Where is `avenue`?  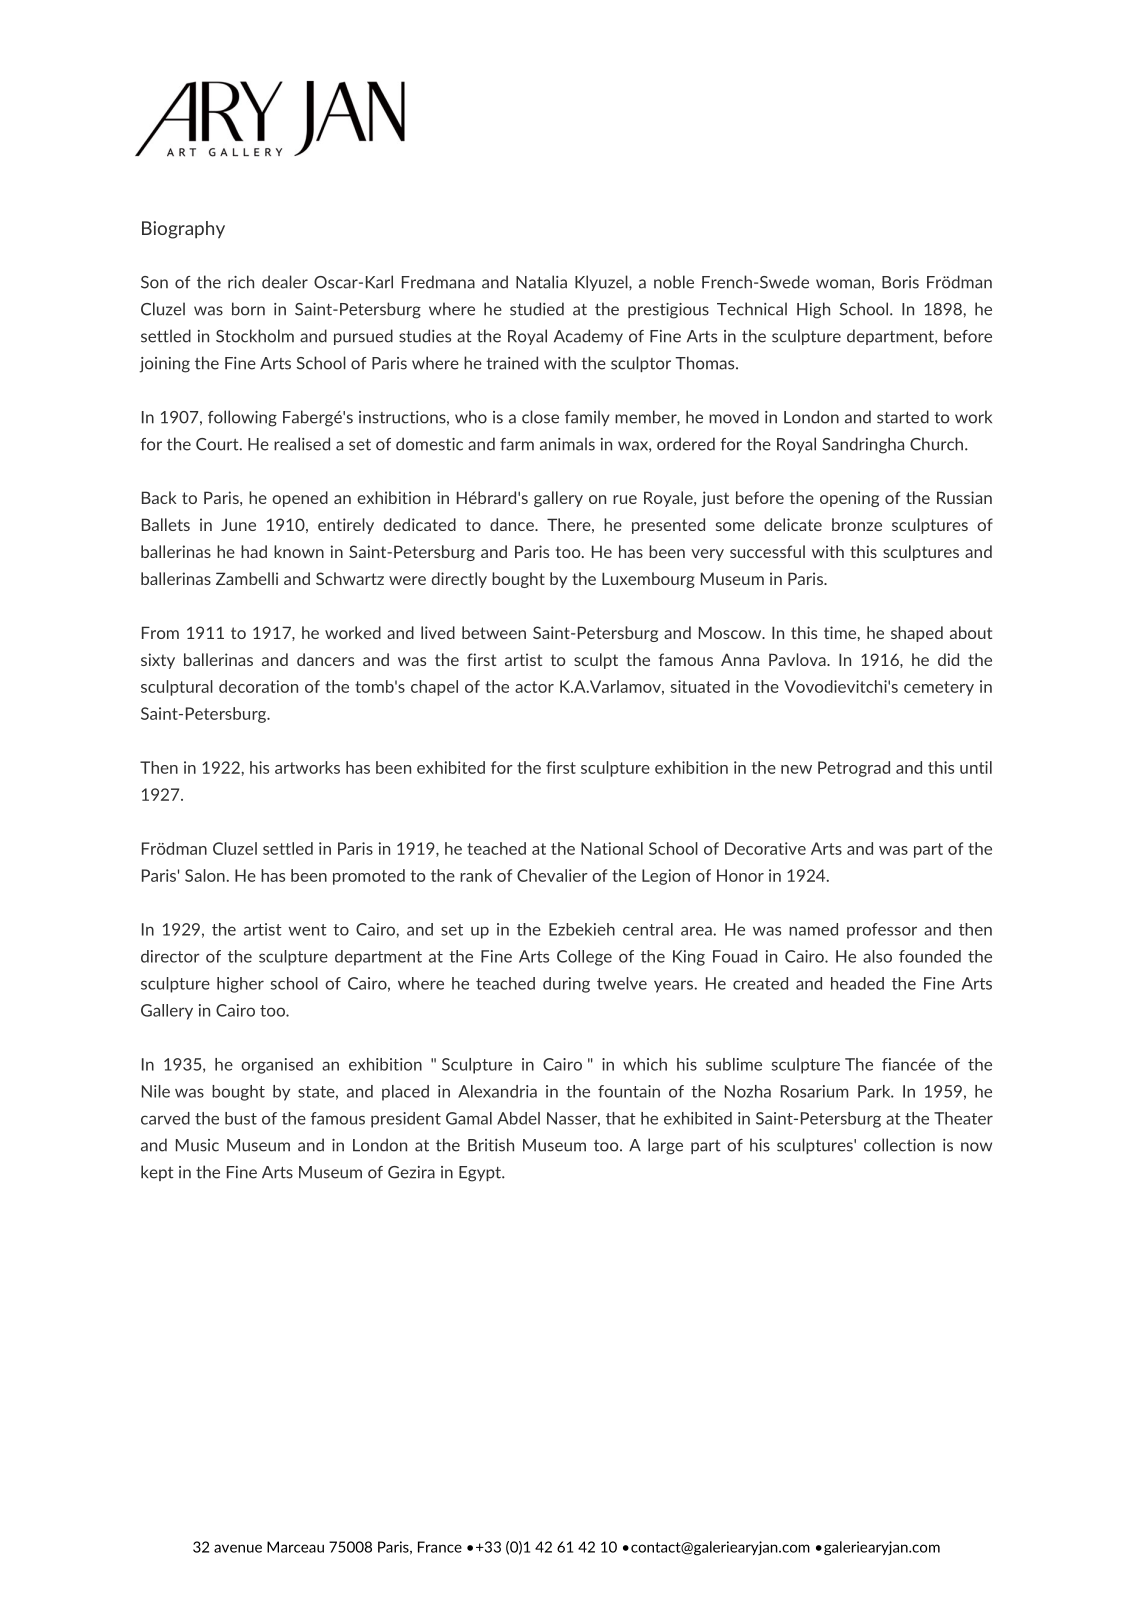 avenue is located at coordinates (238, 1548).
